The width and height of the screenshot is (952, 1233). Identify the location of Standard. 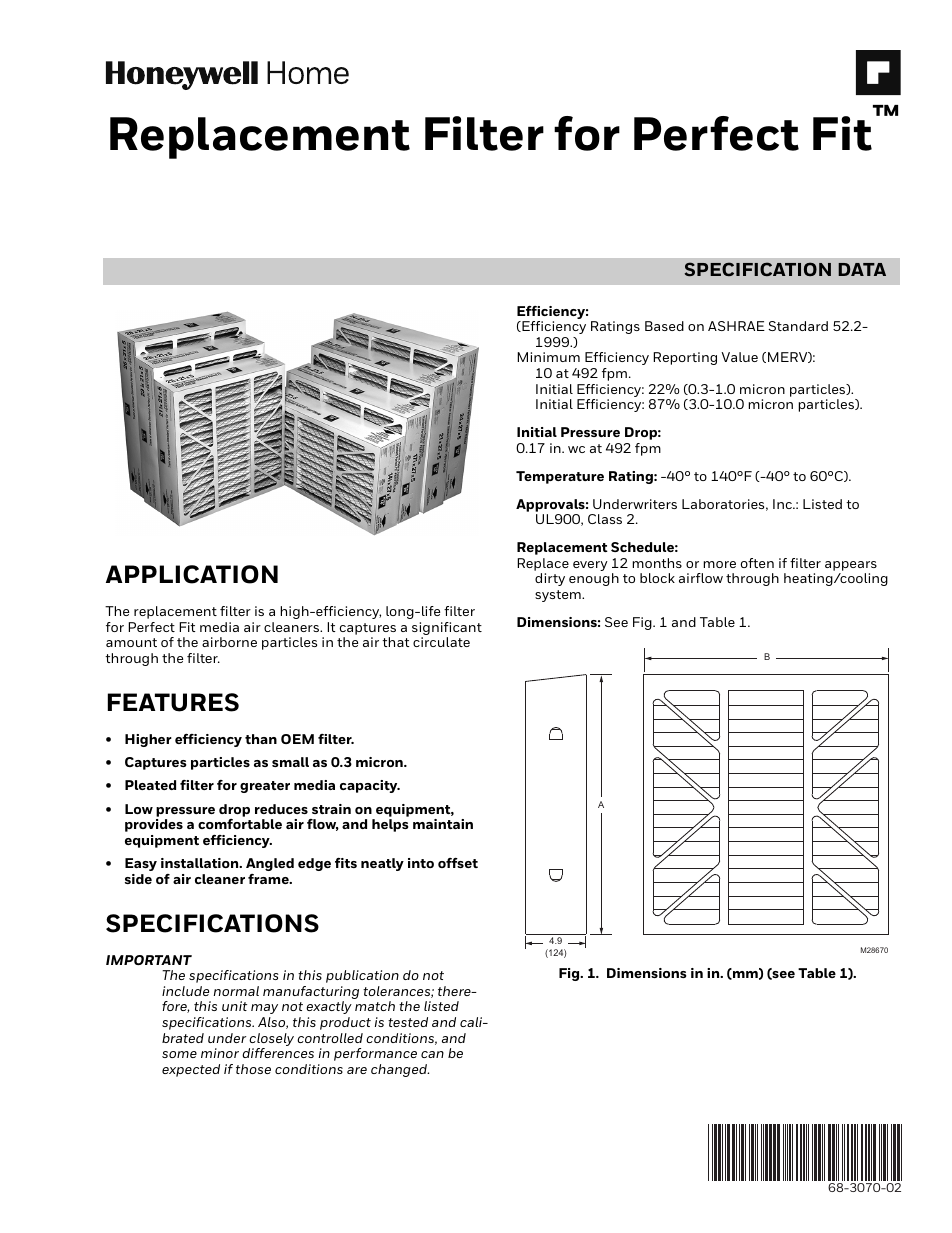
(798, 326).
